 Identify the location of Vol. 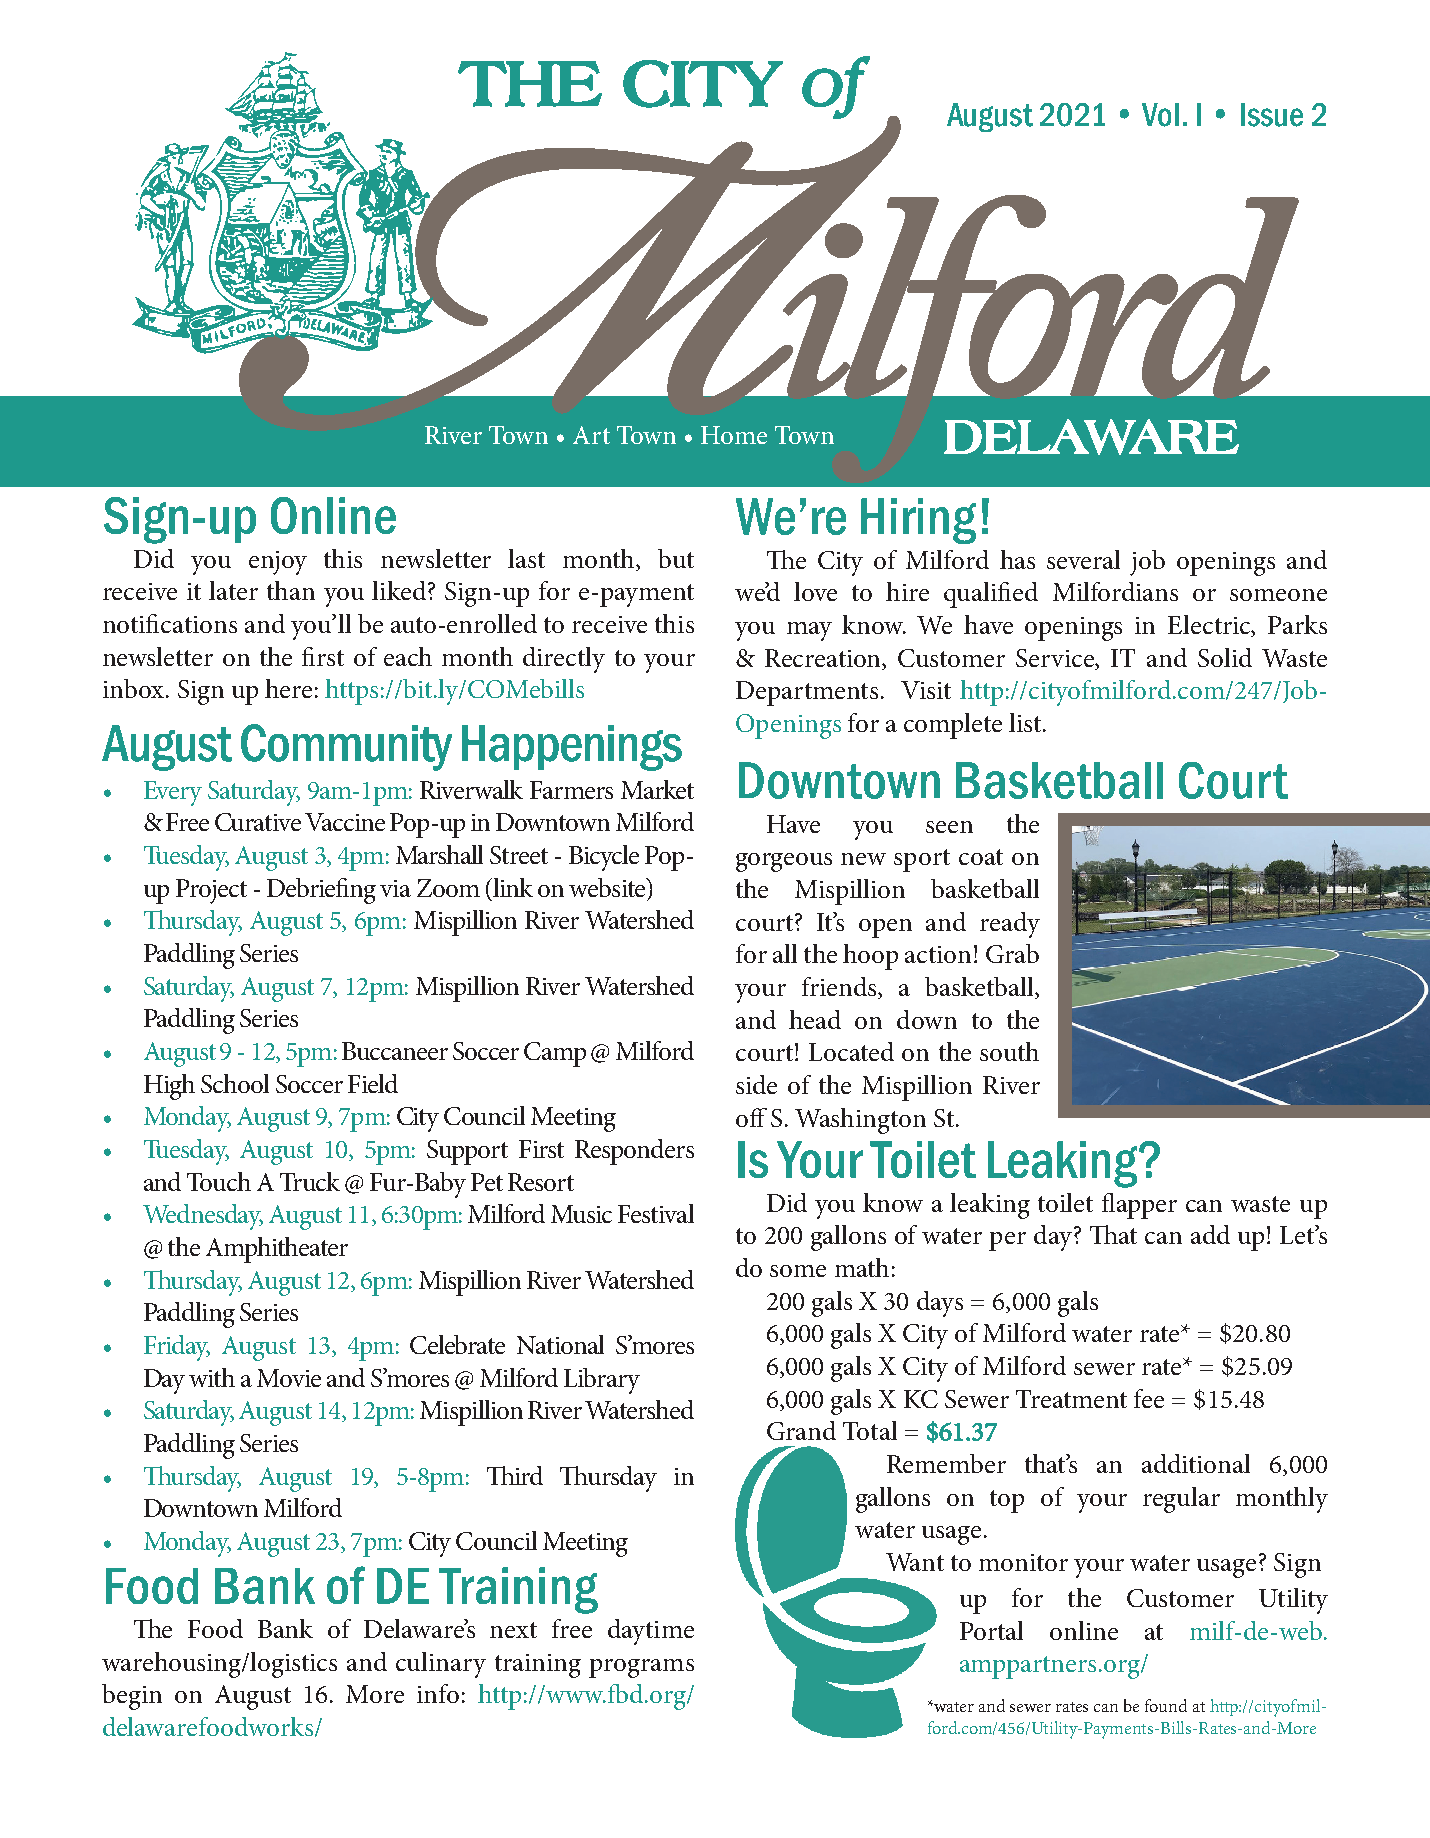
(1160, 115).
